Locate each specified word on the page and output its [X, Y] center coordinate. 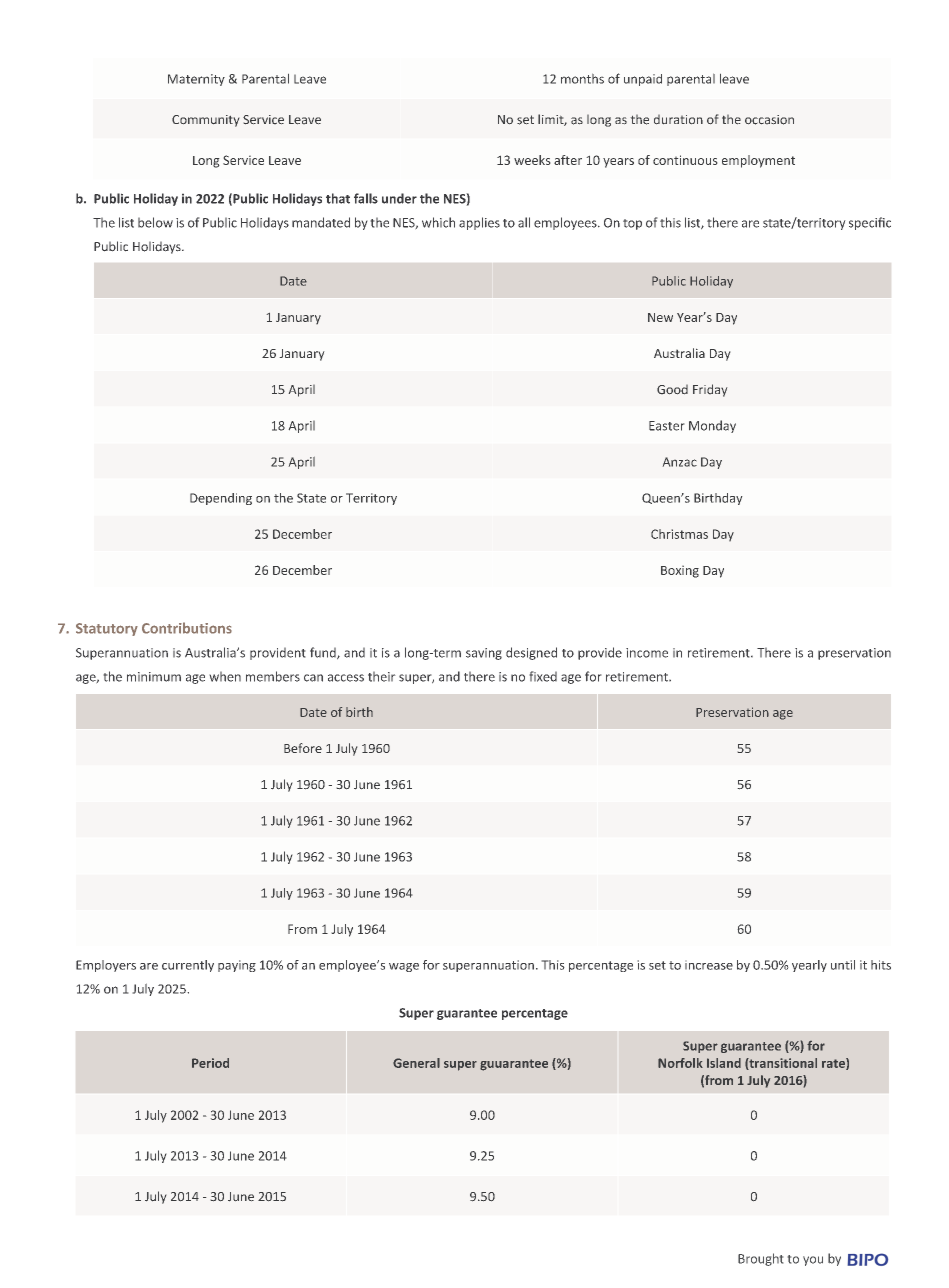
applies [479, 223]
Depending [221, 499]
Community [205, 121]
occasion [769, 120]
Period [210, 1063]
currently [188, 966]
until [843, 965]
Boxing [680, 571]
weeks [532, 160]
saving [484, 654]
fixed [543, 676]
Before [303, 748]
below [155, 222]
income [647, 653]
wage [404, 967]
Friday [710, 390]
